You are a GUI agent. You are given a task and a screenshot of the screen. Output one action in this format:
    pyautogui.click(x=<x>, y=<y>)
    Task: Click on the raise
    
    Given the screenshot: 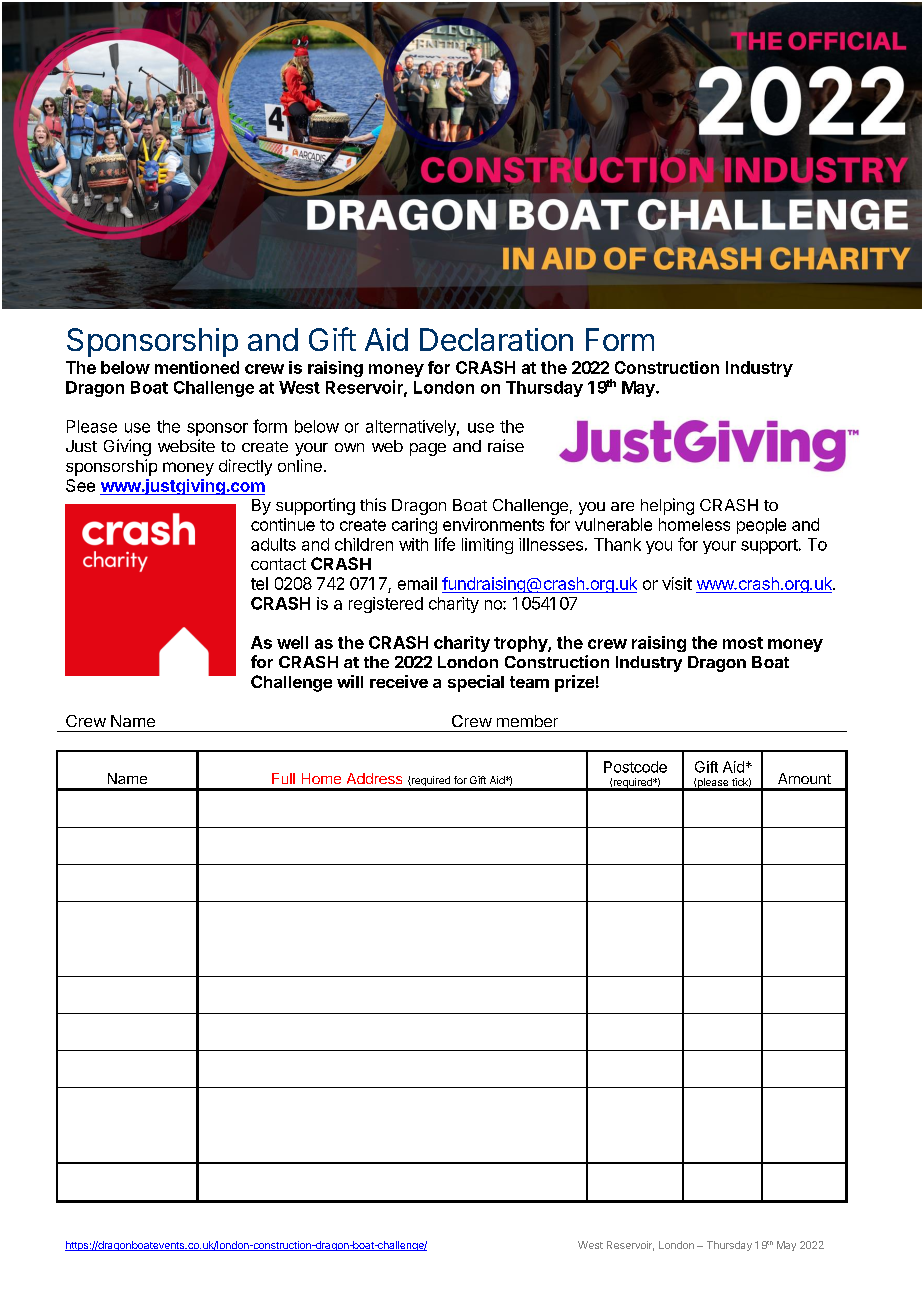 What is the action you would take?
    pyautogui.click(x=506, y=445)
